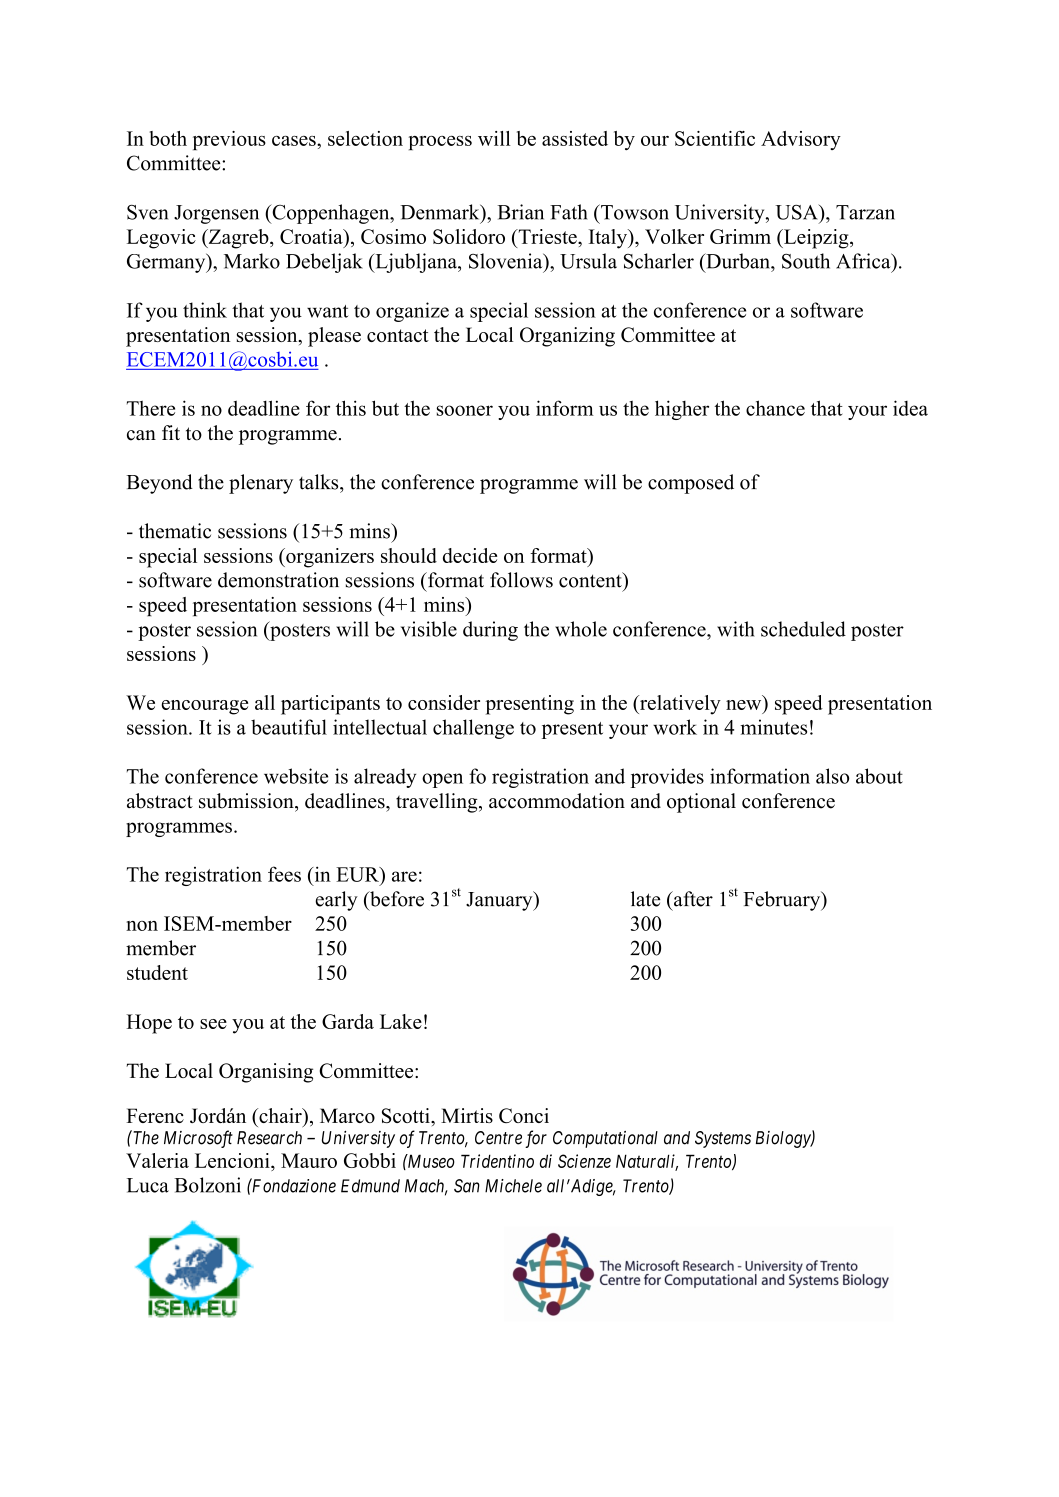 The height and width of the page is (1497, 1059). I want to click on after, so click(692, 899).
